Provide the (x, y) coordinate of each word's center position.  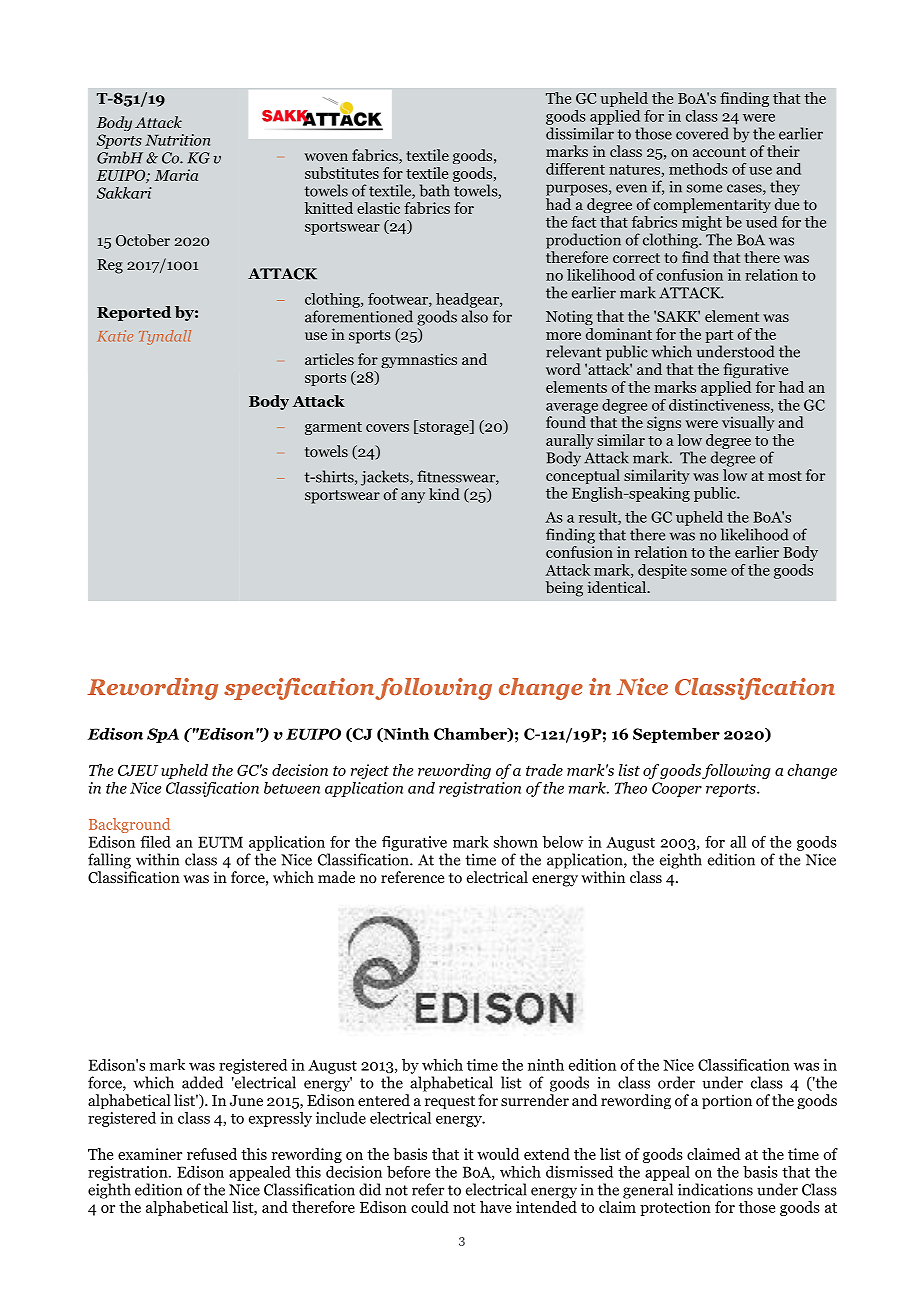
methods (698, 169)
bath (435, 190)
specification (300, 689)
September (676, 735)
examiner (150, 1154)
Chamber (471, 735)
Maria (176, 175)
